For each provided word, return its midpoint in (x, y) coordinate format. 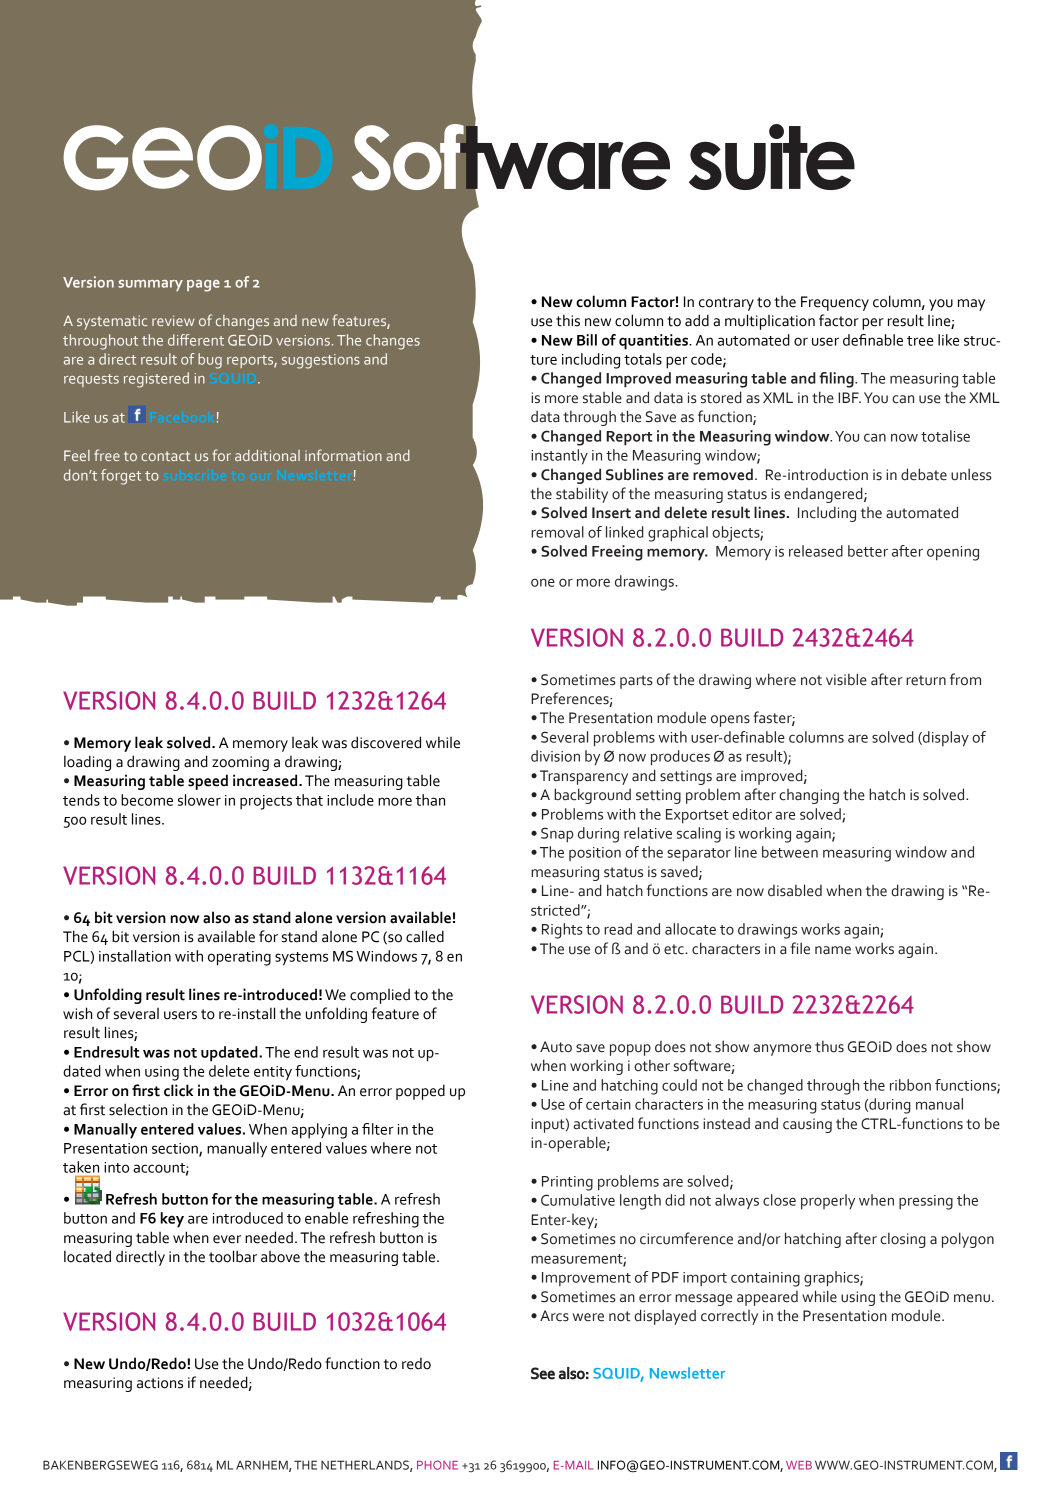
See (543, 1373)
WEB (799, 1465)
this (568, 320)
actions (160, 1383)
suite (772, 157)
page (203, 286)
